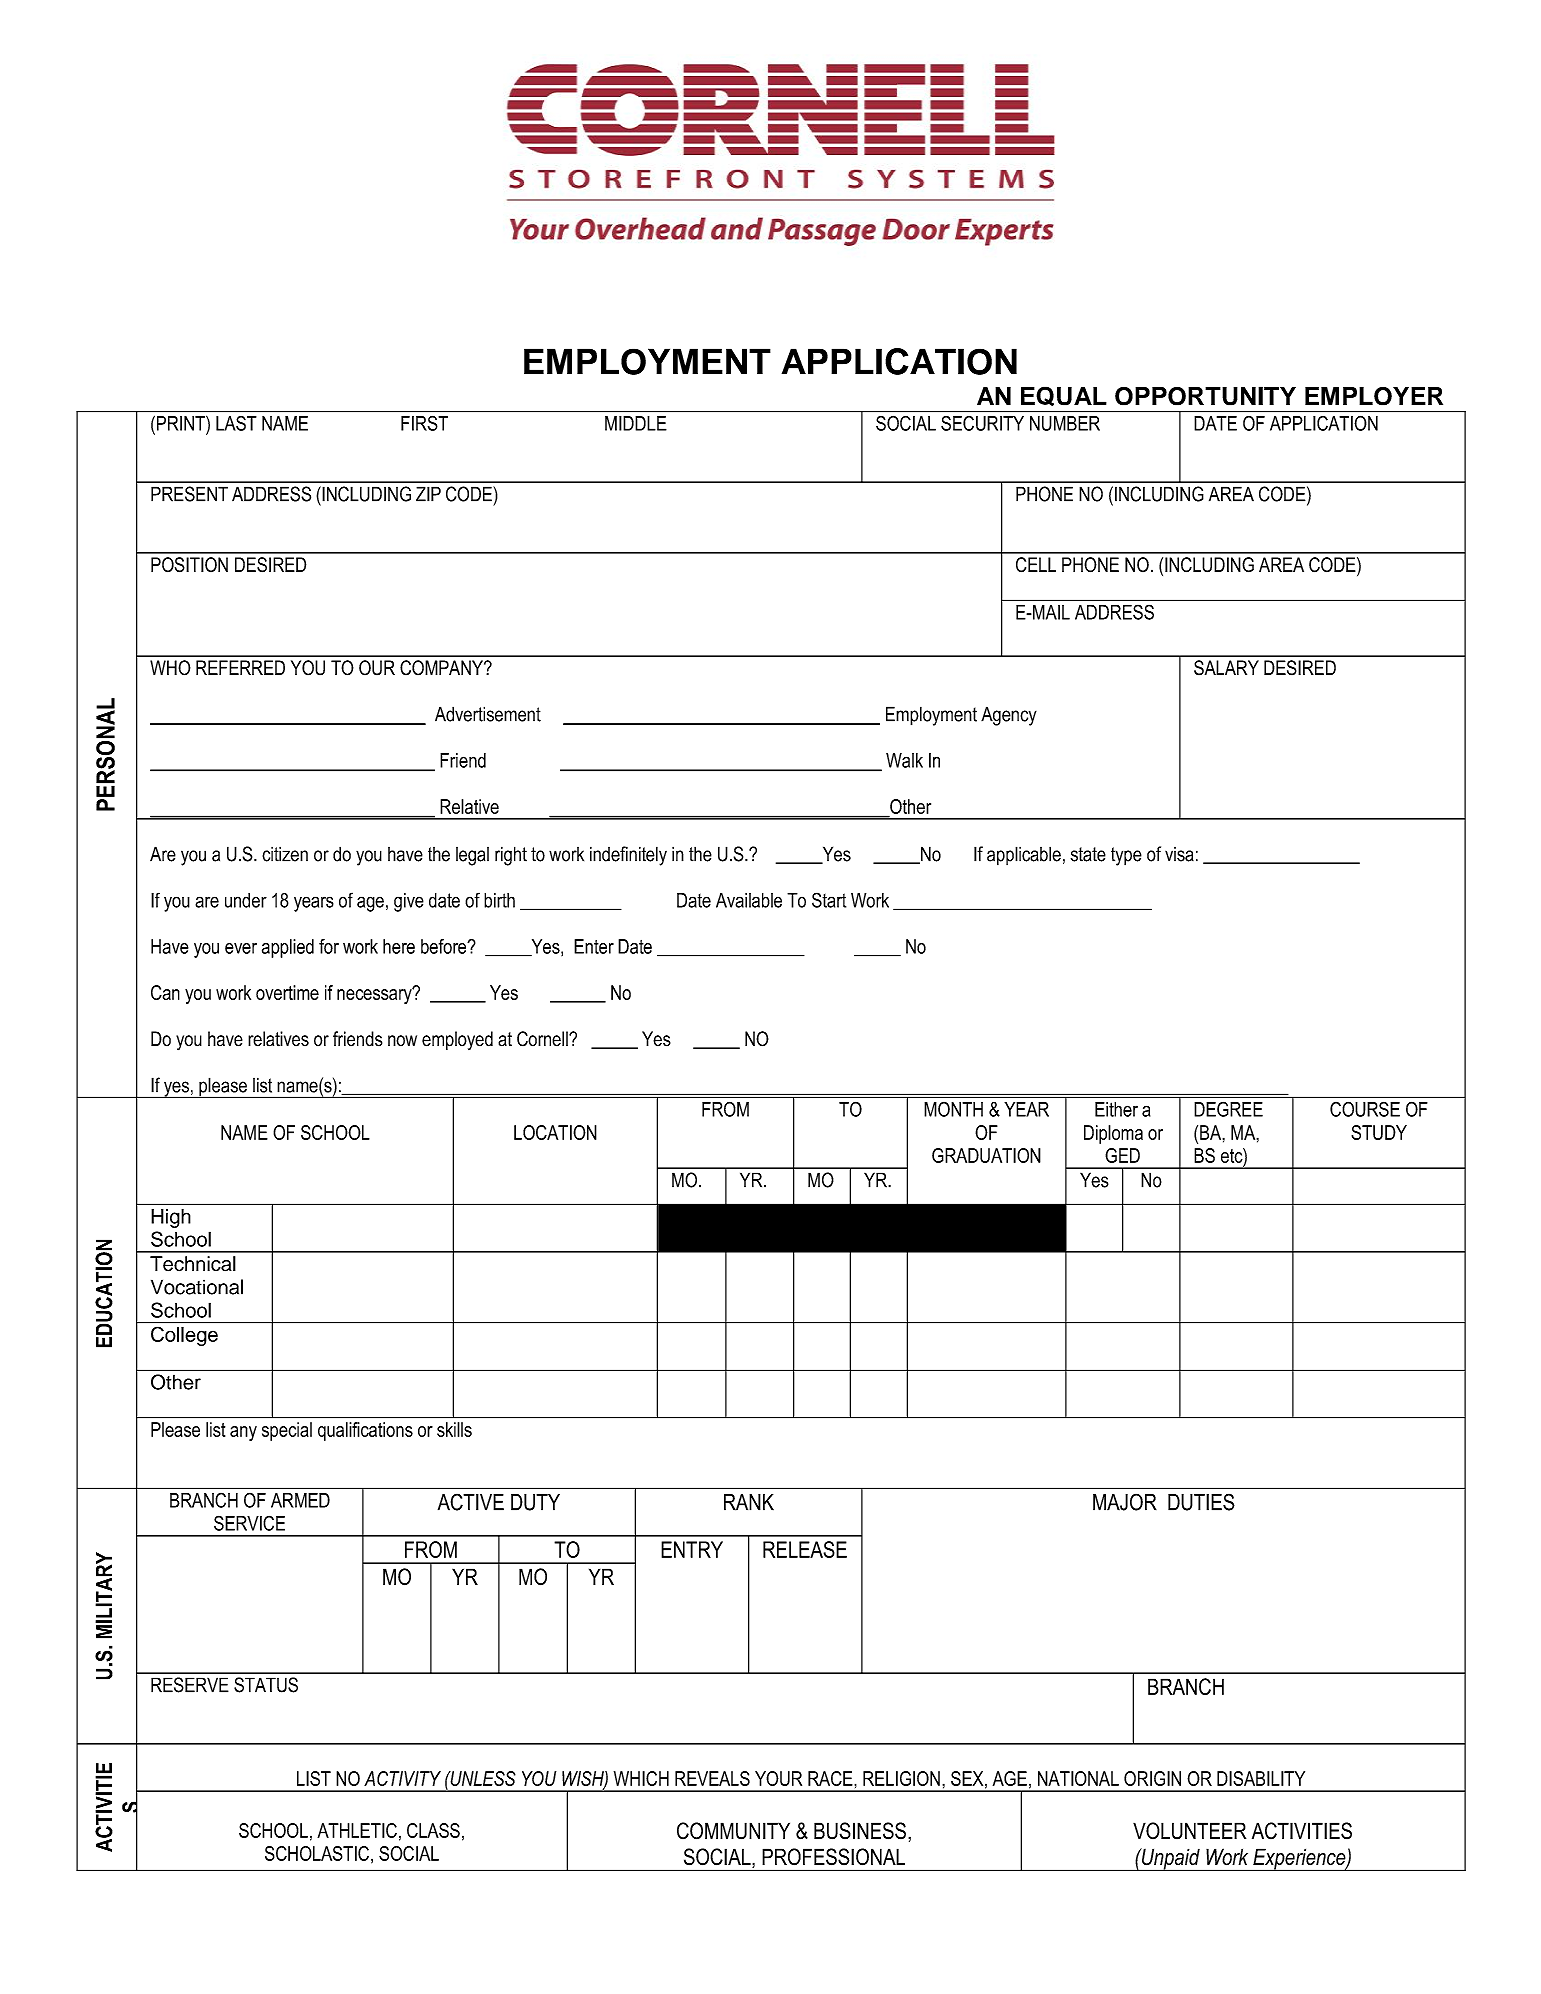  Describe the element at coordinates (953, 1109) in the page. I see `MONTH` at that location.
